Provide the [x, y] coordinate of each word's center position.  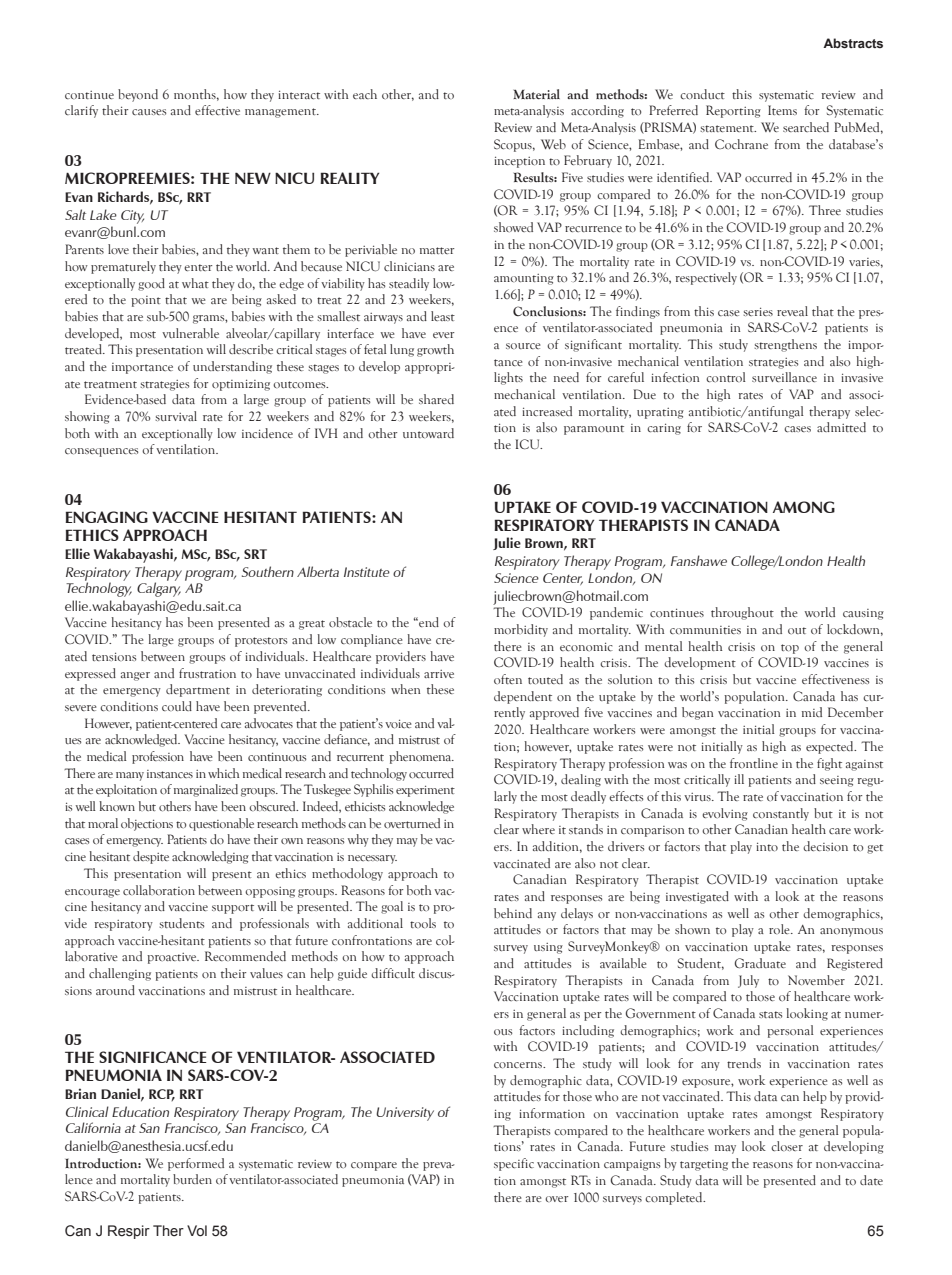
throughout [742, 613]
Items [782, 110]
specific [514, 1164]
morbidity [521, 630]
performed [196, 1164]
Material [536, 94]
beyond [138, 95]
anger [135, 676]
